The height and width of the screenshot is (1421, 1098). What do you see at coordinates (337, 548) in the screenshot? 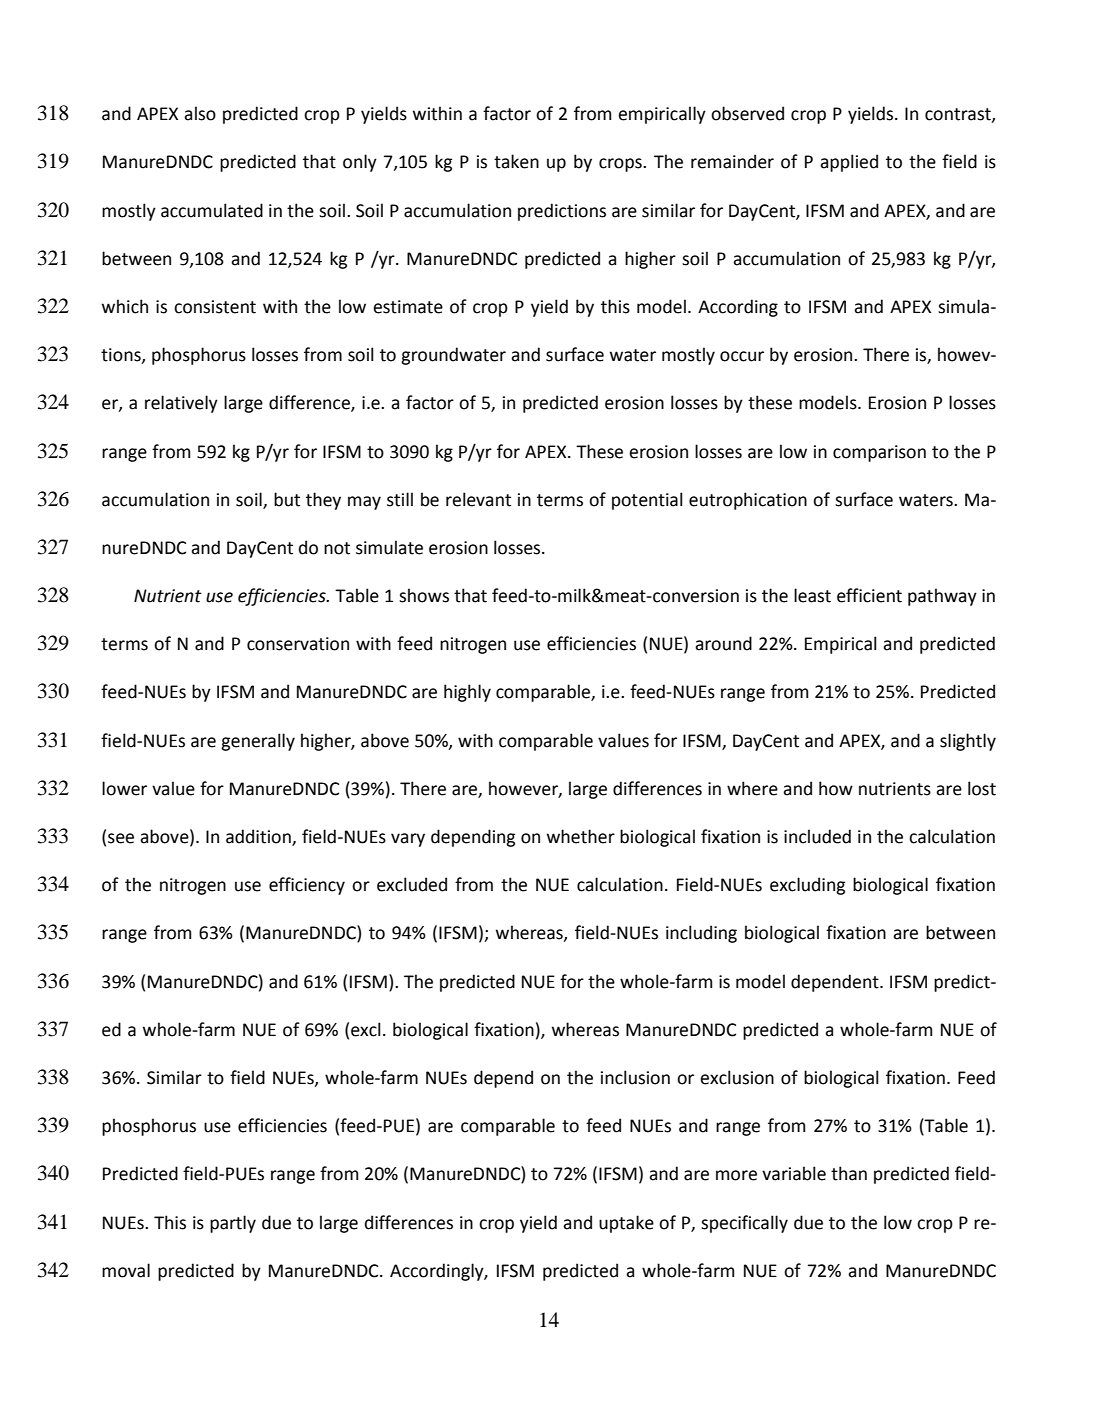
I see `not` at bounding box center [337, 548].
